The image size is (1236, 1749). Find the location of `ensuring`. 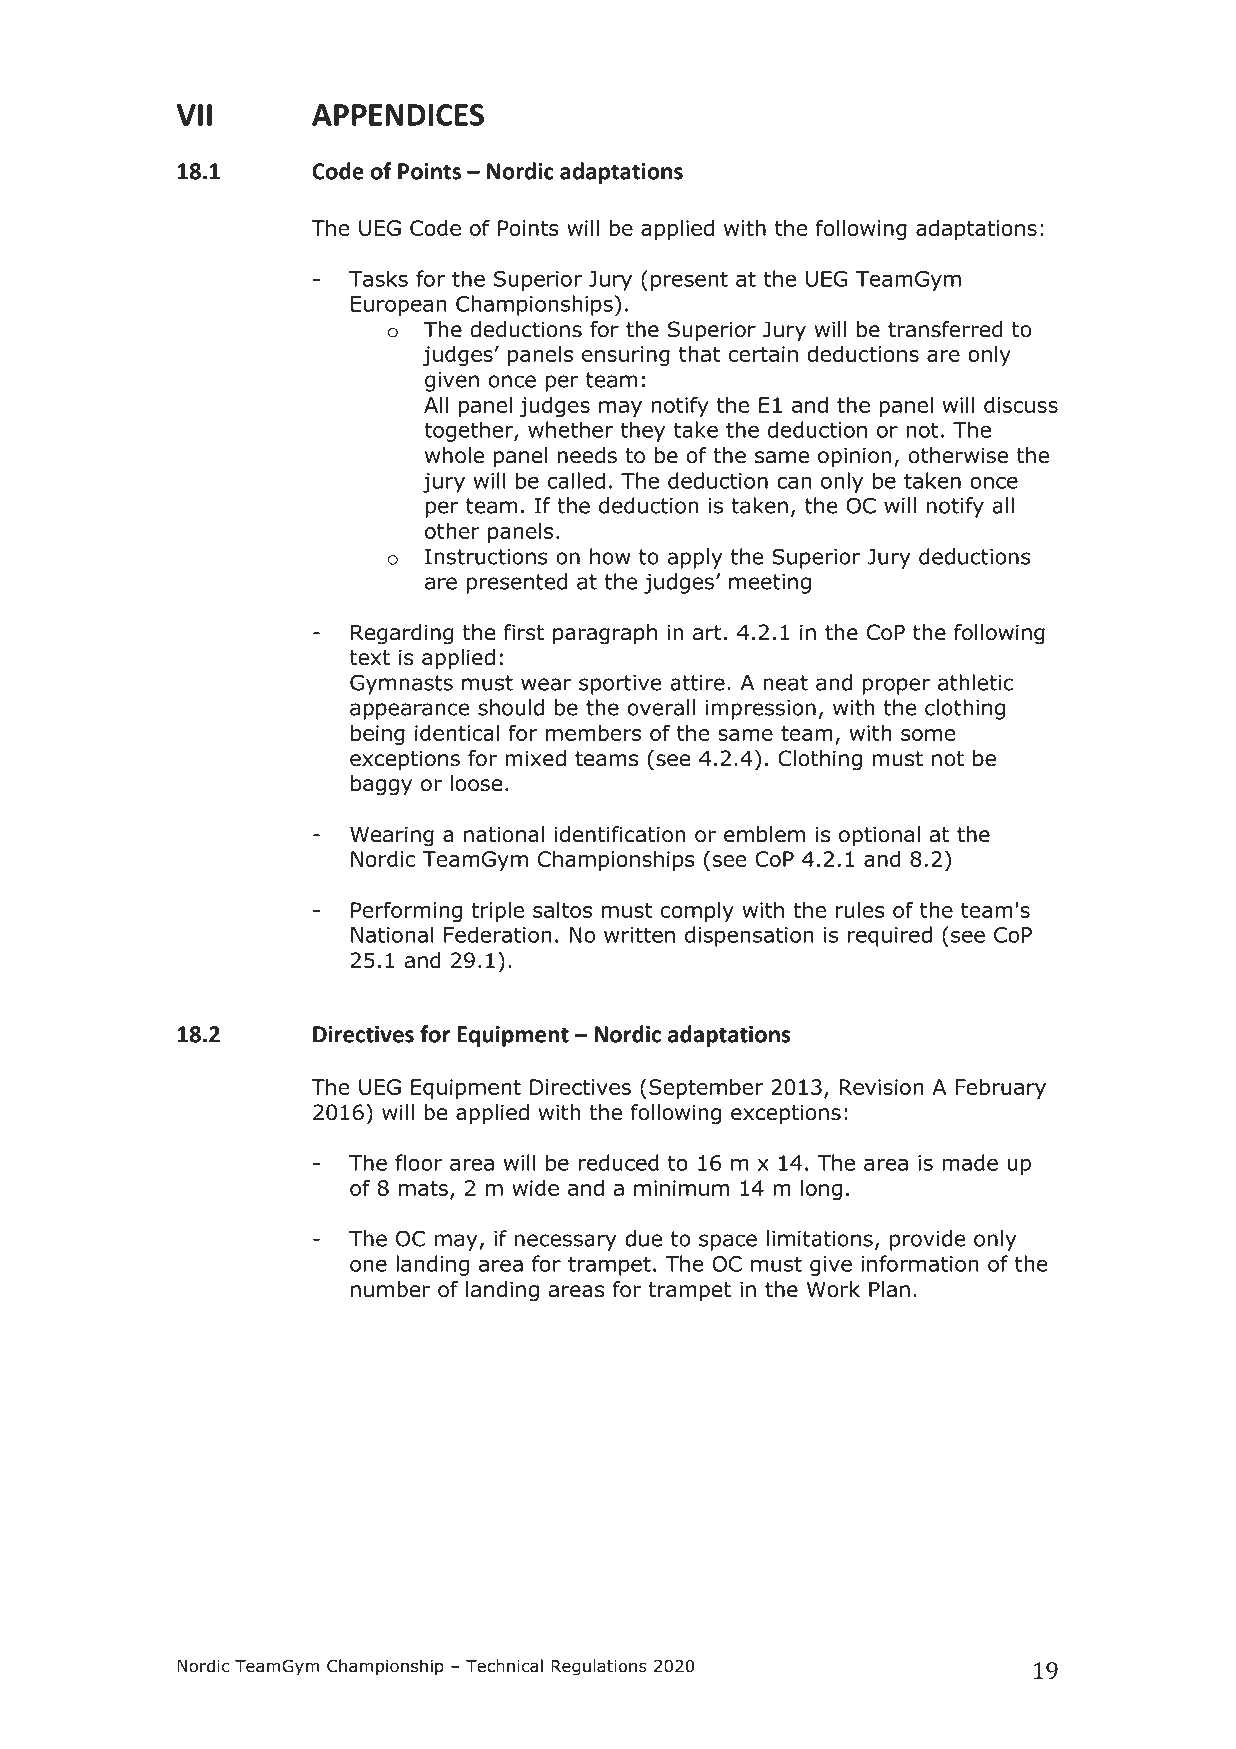

ensuring is located at coordinates (626, 356).
